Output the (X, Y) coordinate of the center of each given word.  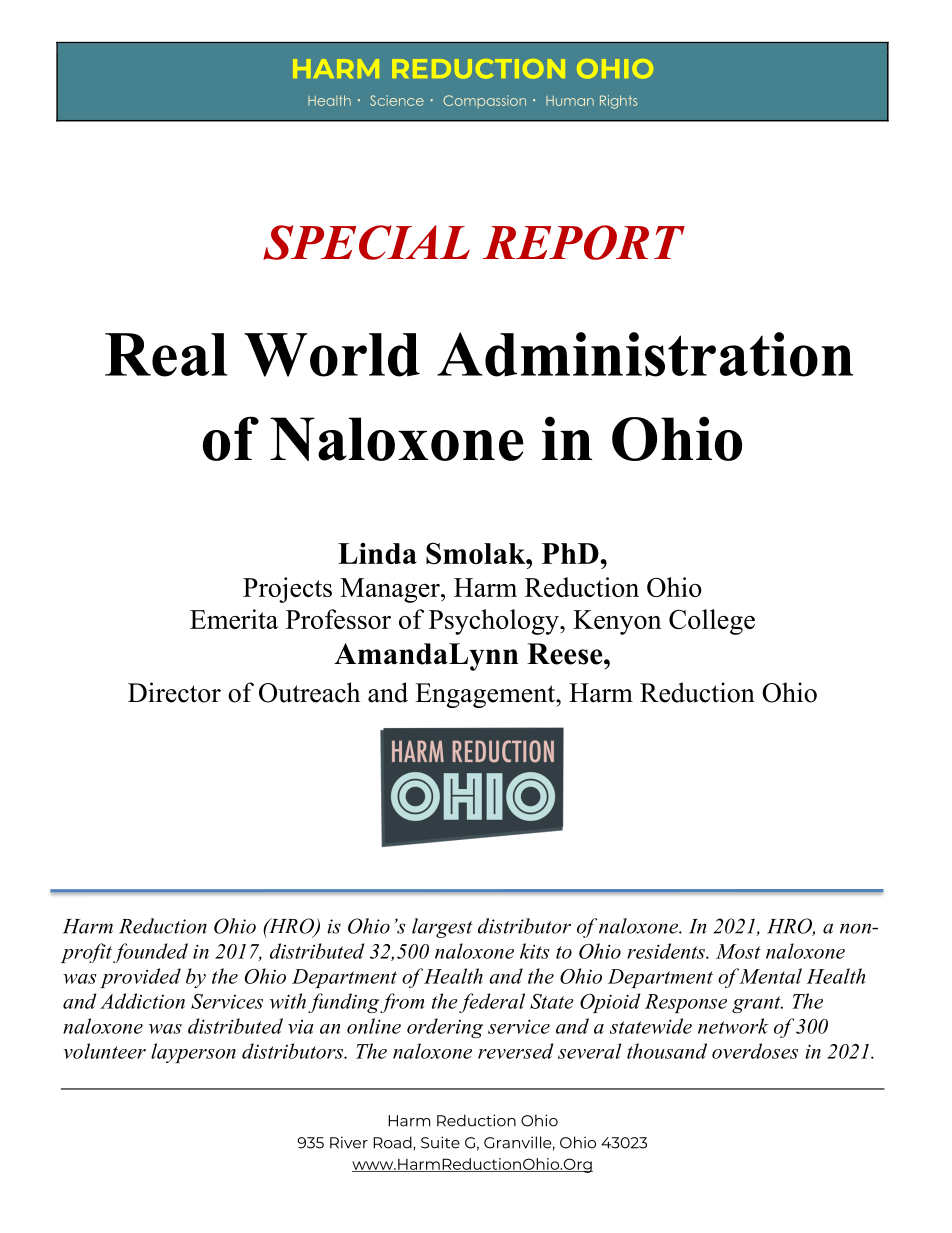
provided (140, 978)
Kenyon (617, 622)
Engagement (486, 695)
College (712, 622)
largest (442, 928)
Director (174, 692)
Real (166, 355)
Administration (645, 354)
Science (397, 100)
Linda (377, 553)
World (332, 355)
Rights (618, 102)
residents (667, 951)
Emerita (234, 619)
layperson (193, 1053)
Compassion (484, 101)
